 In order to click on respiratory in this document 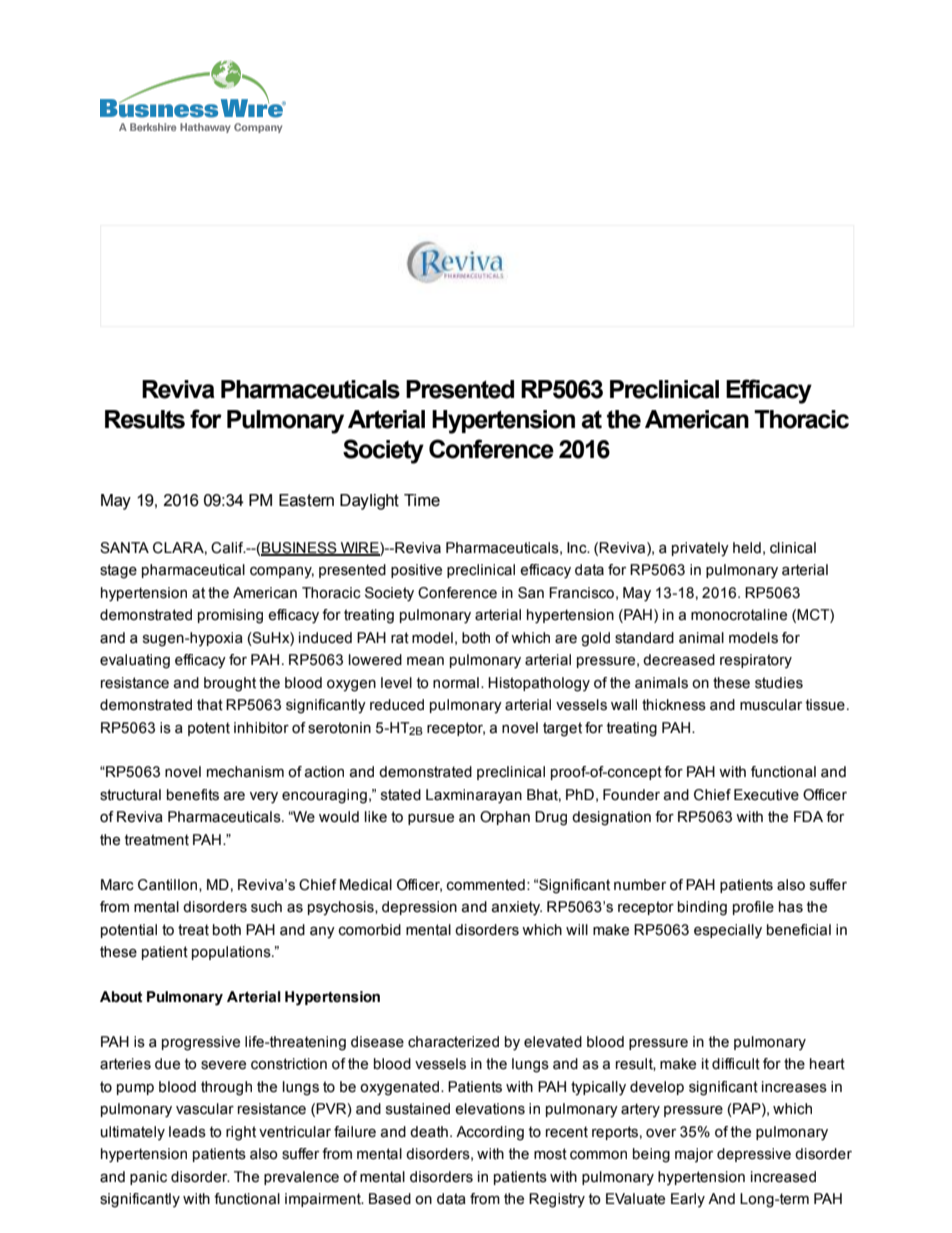, I will do `click(756, 661)`.
